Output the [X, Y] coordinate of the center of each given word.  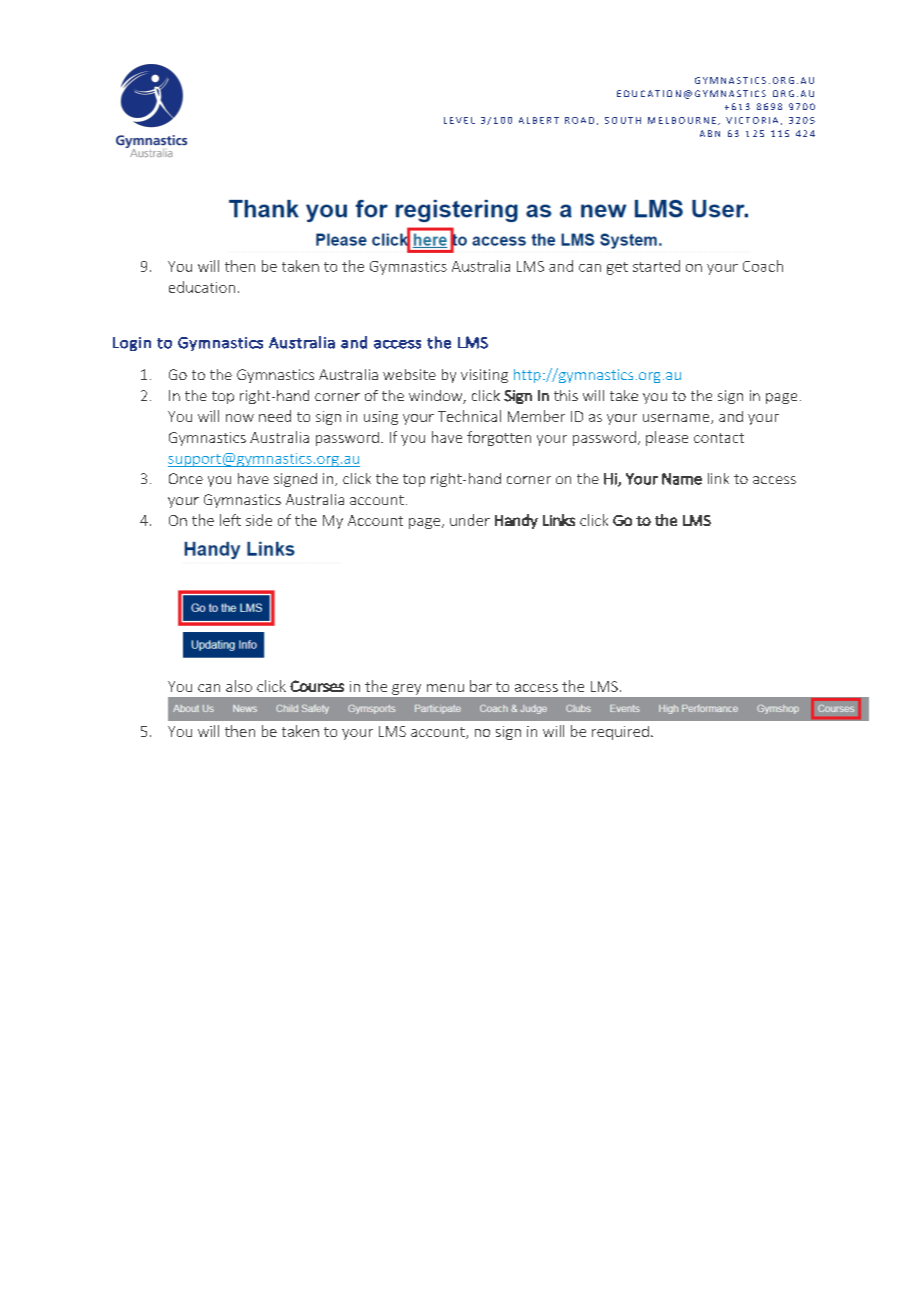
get [617, 268]
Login [132, 344]
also [239, 686]
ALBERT [539, 120]
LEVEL [459, 120]
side [259, 520]
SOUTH [623, 120]
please [667, 438]
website [409, 374]
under [470, 520]
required [620, 733]
